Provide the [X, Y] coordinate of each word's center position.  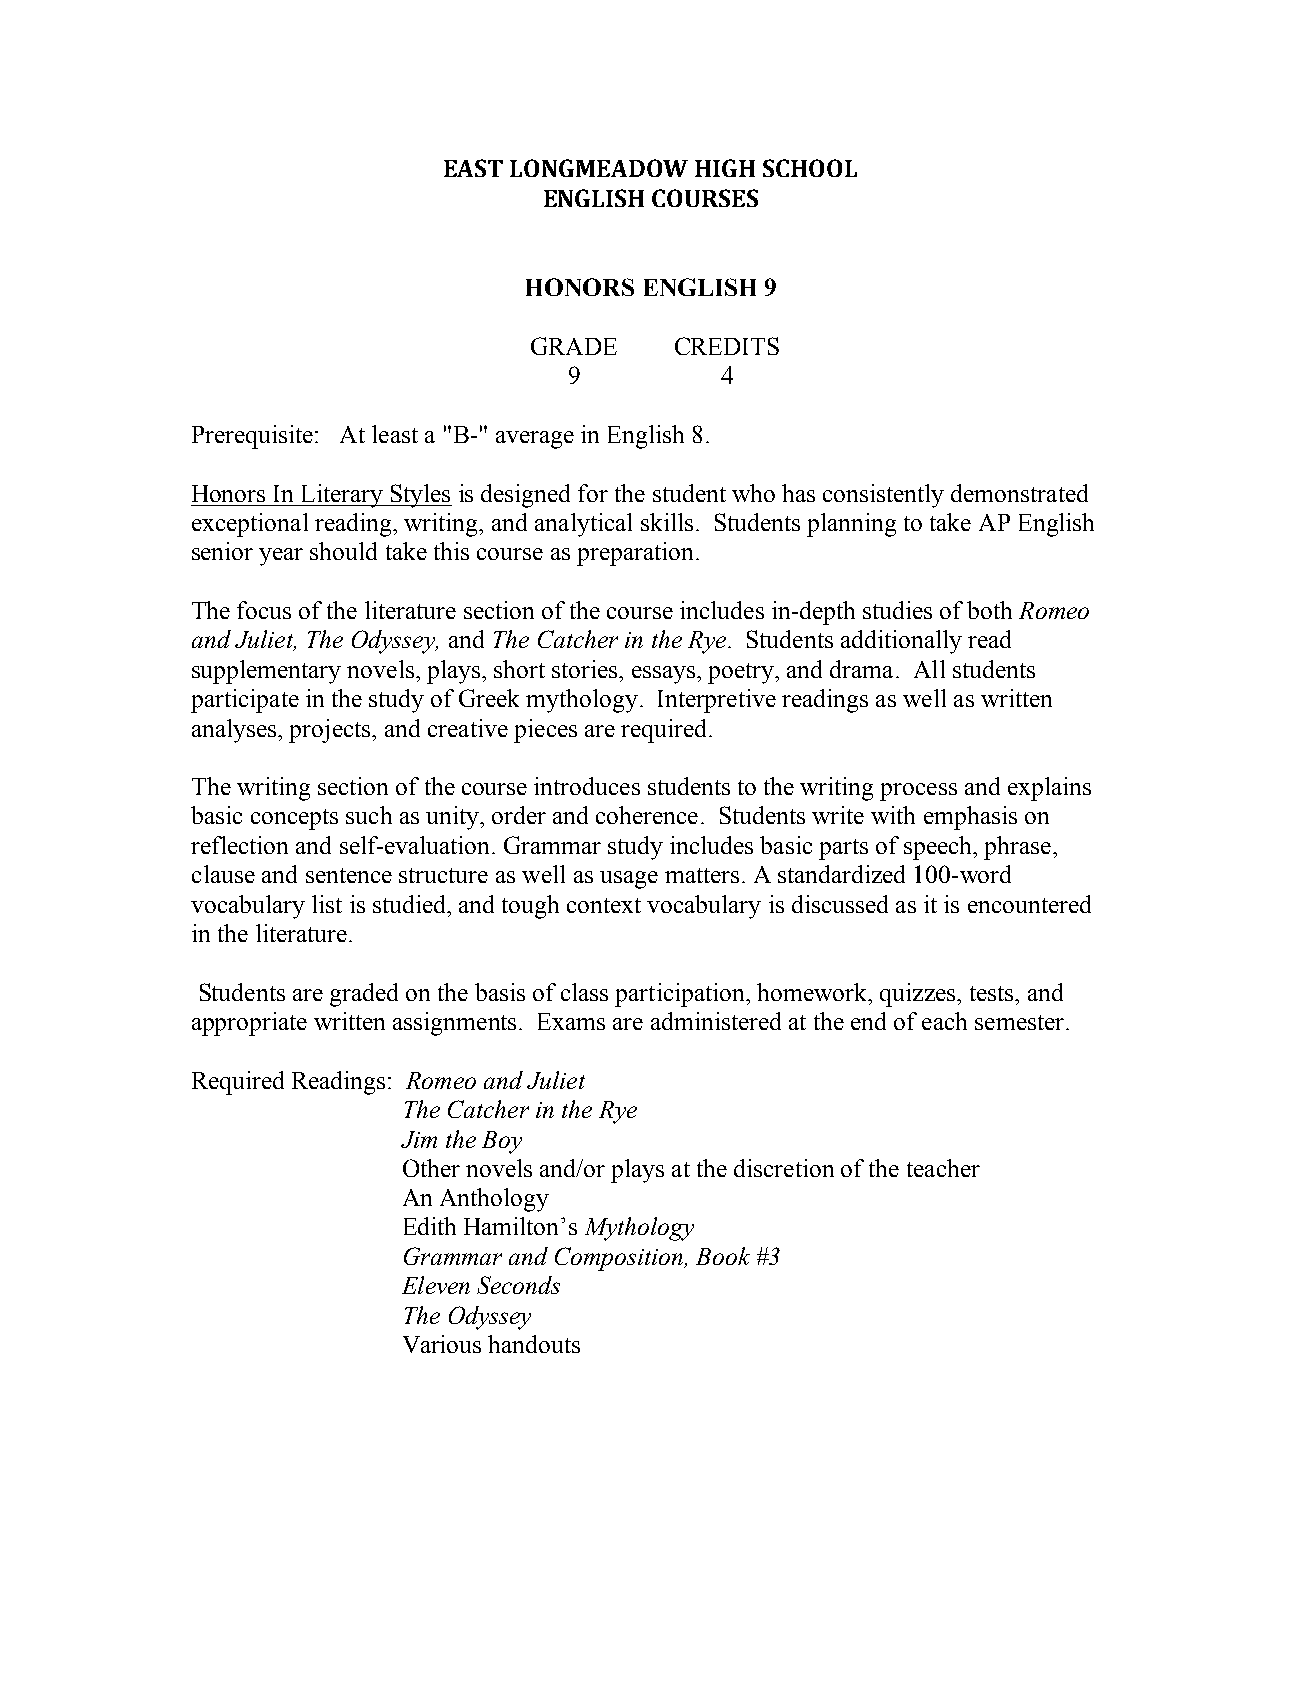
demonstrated [1019, 493]
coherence [647, 815]
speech [939, 848]
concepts [294, 819]
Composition [620, 1259]
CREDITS [727, 346]
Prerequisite [252, 437]
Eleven [436, 1285]
